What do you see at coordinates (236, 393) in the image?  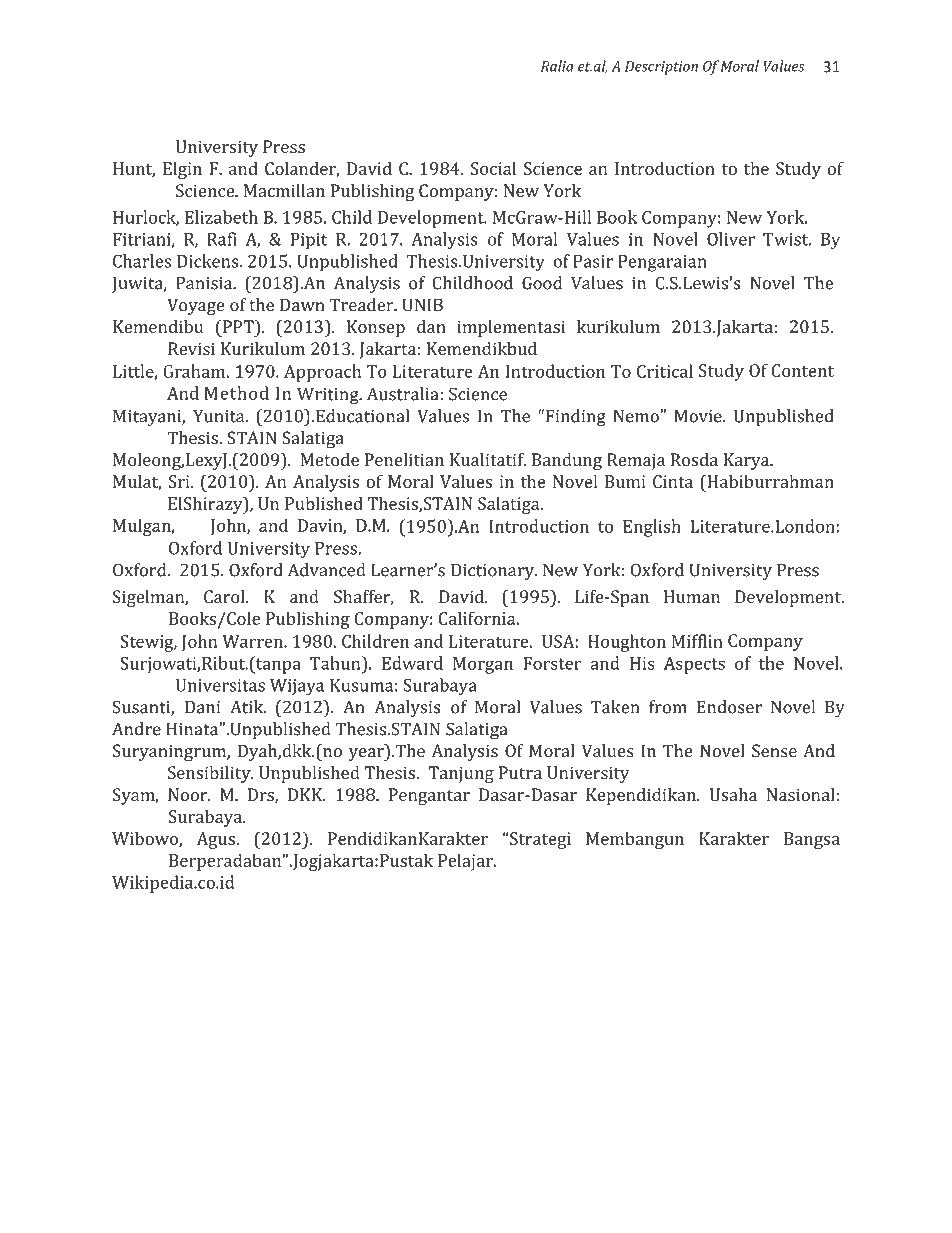 I see `Method` at bounding box center [236, 393].
